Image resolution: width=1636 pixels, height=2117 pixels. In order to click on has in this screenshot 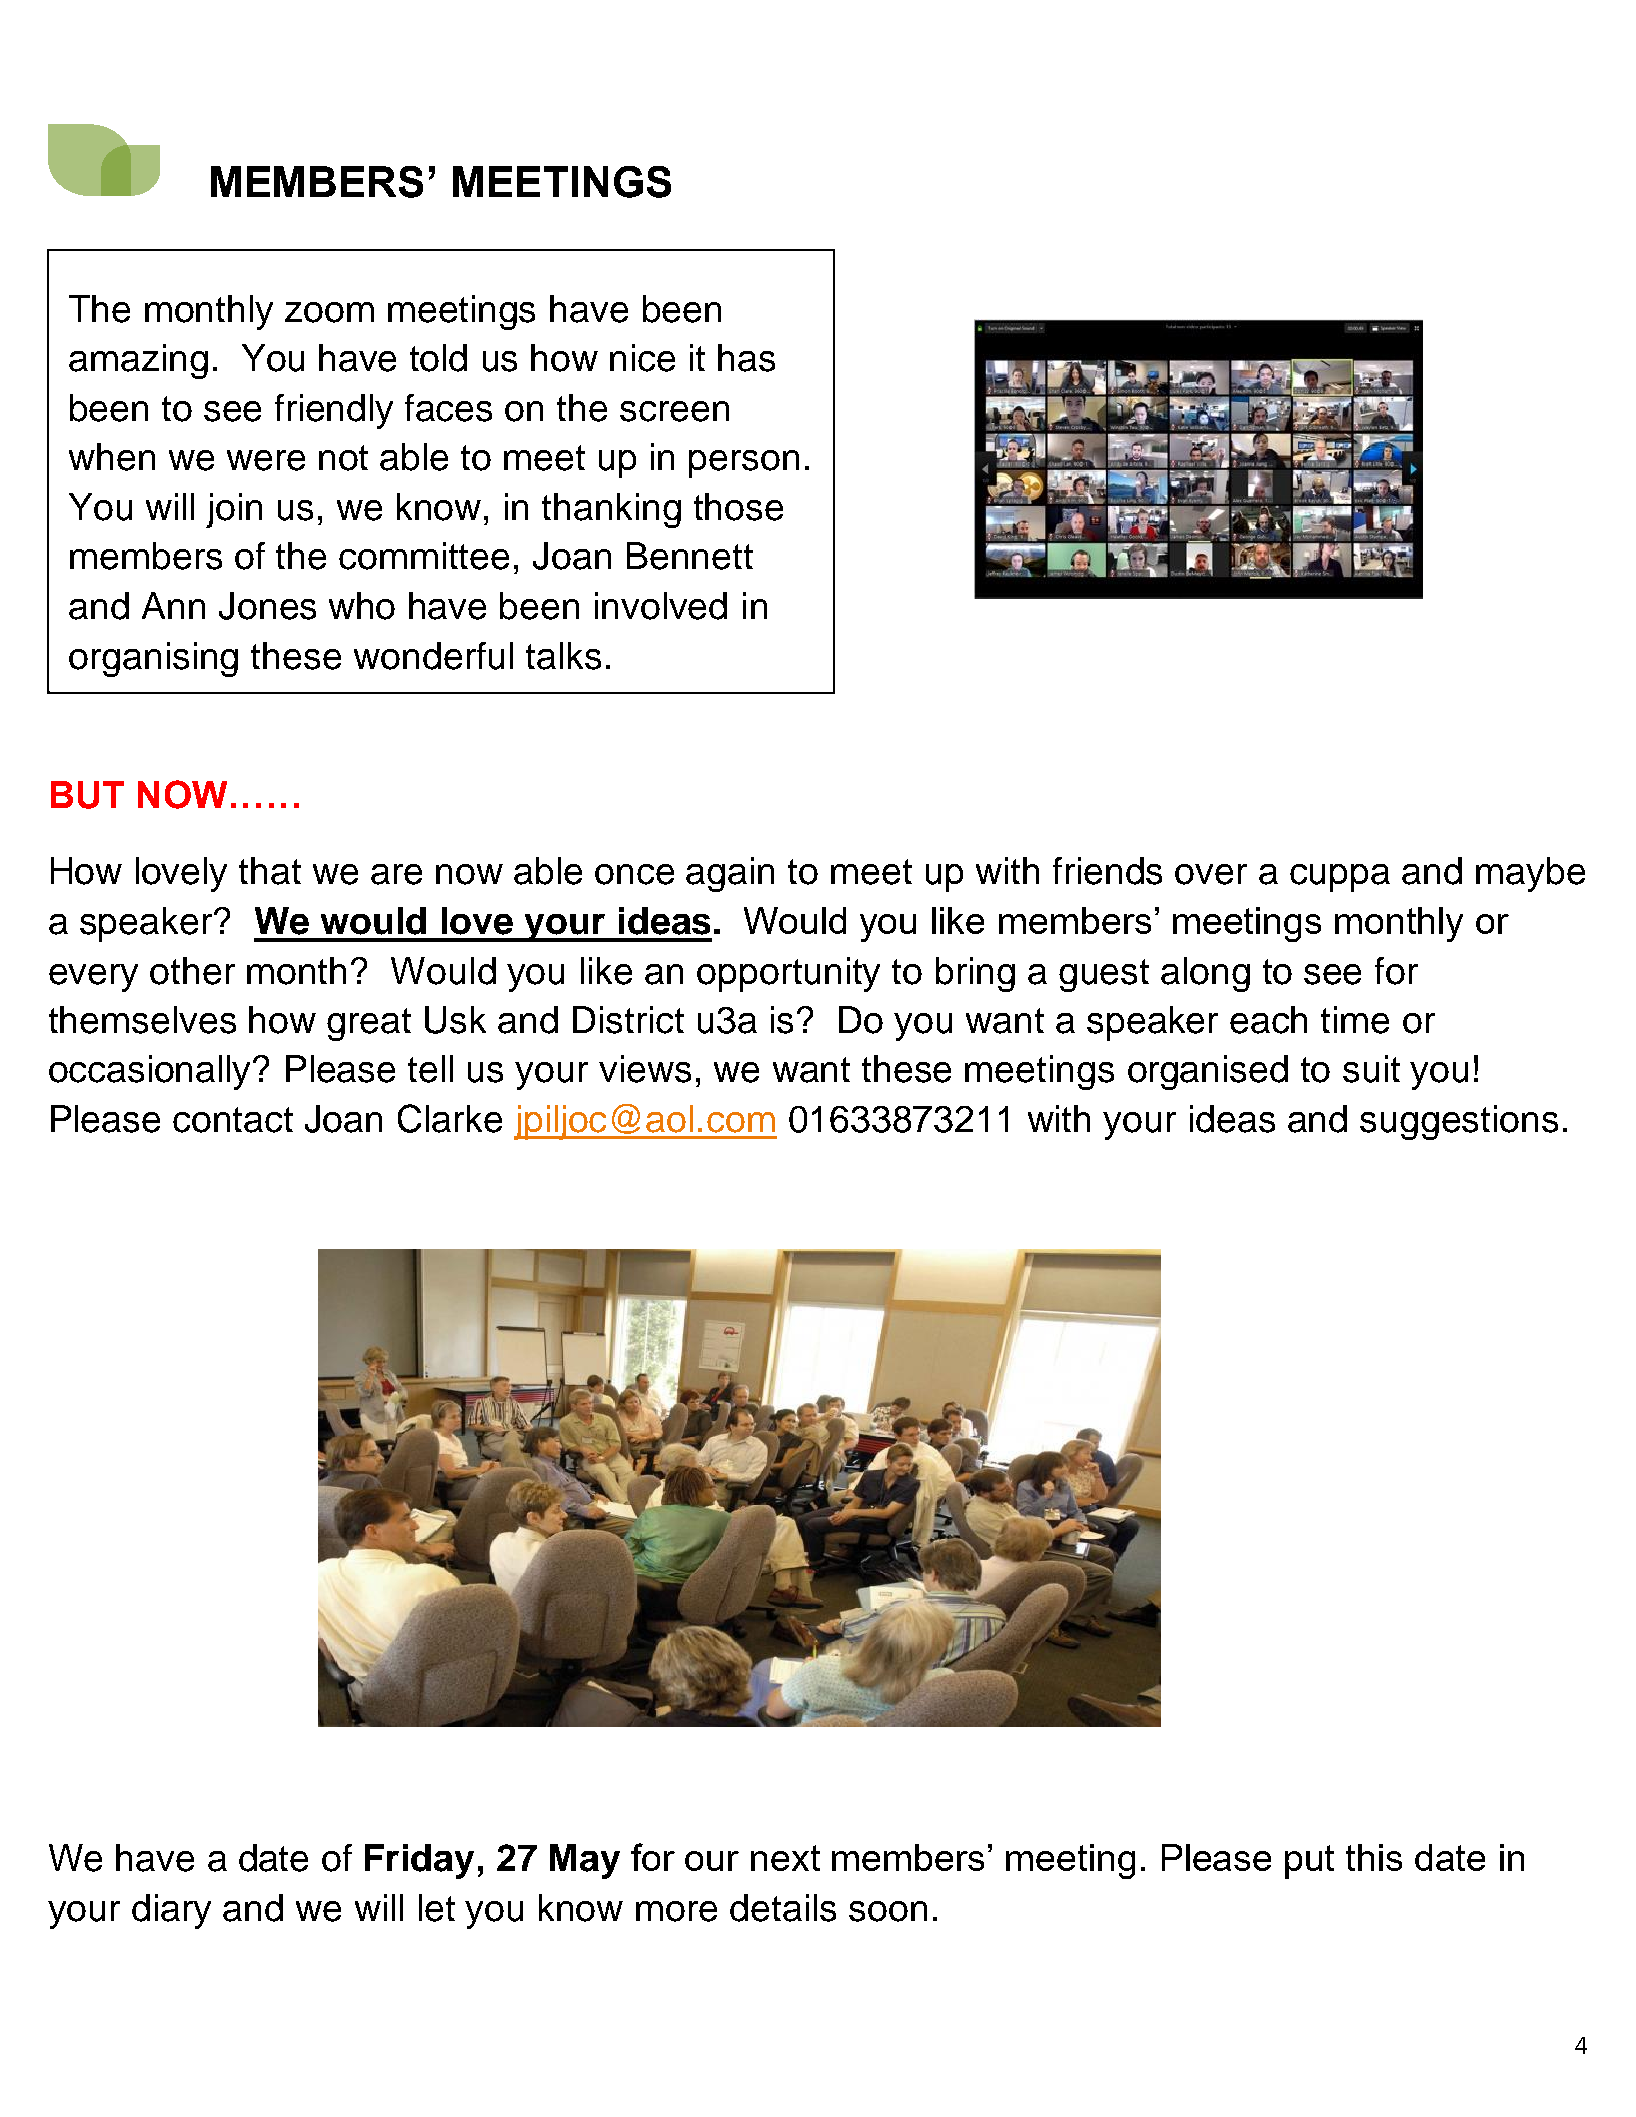, I will do `click(746, 358)`.
